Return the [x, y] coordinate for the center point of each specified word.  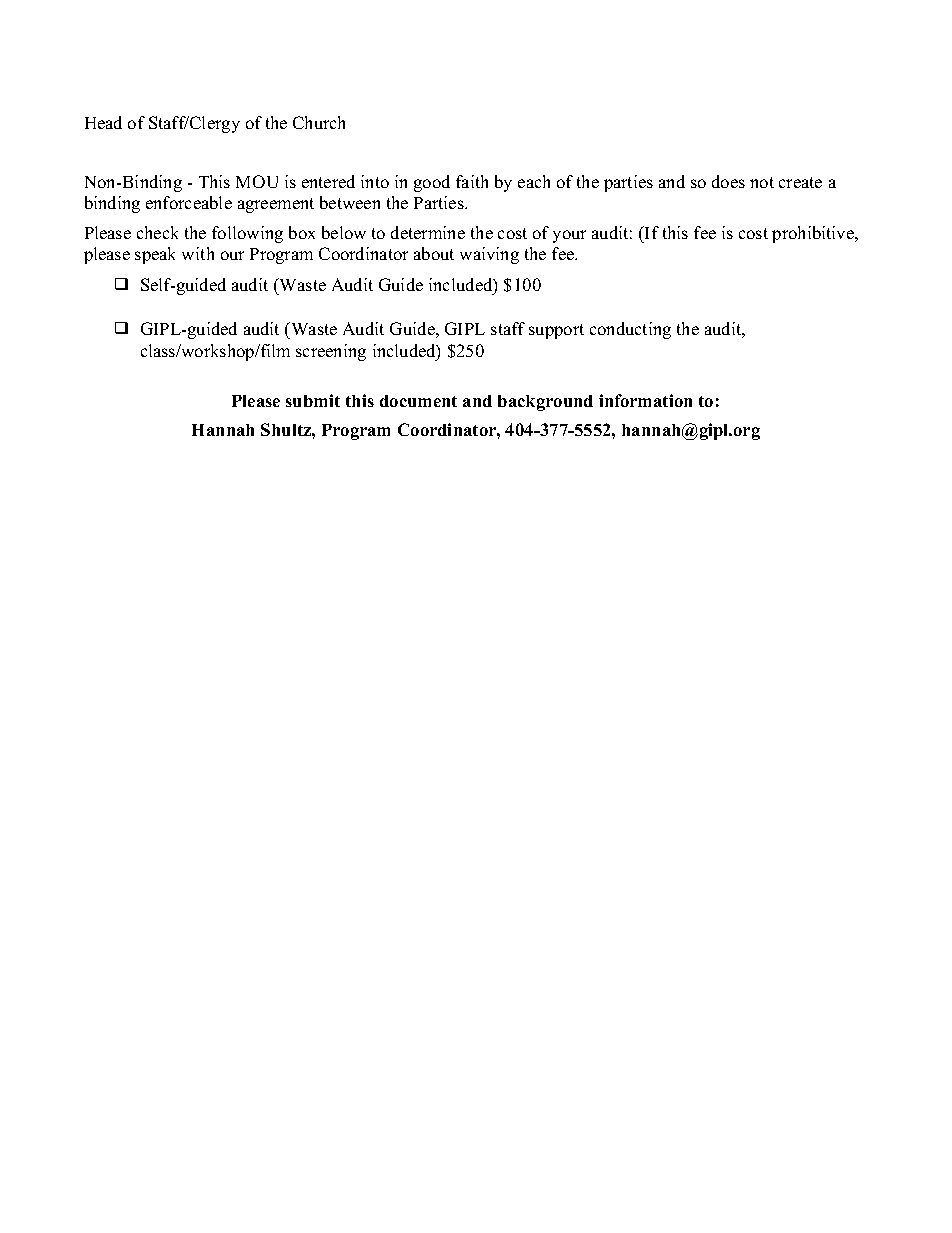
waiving [489, 255]
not [762, 182]
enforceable [189, 202]
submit [313, 400]
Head [103, 122]
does [728, 181]
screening [331, 352]
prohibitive [814, 234]
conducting [630, 330]
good [432, 183]
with [198, 253]
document [418, 401]
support [556, 331]
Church [319, 122]
